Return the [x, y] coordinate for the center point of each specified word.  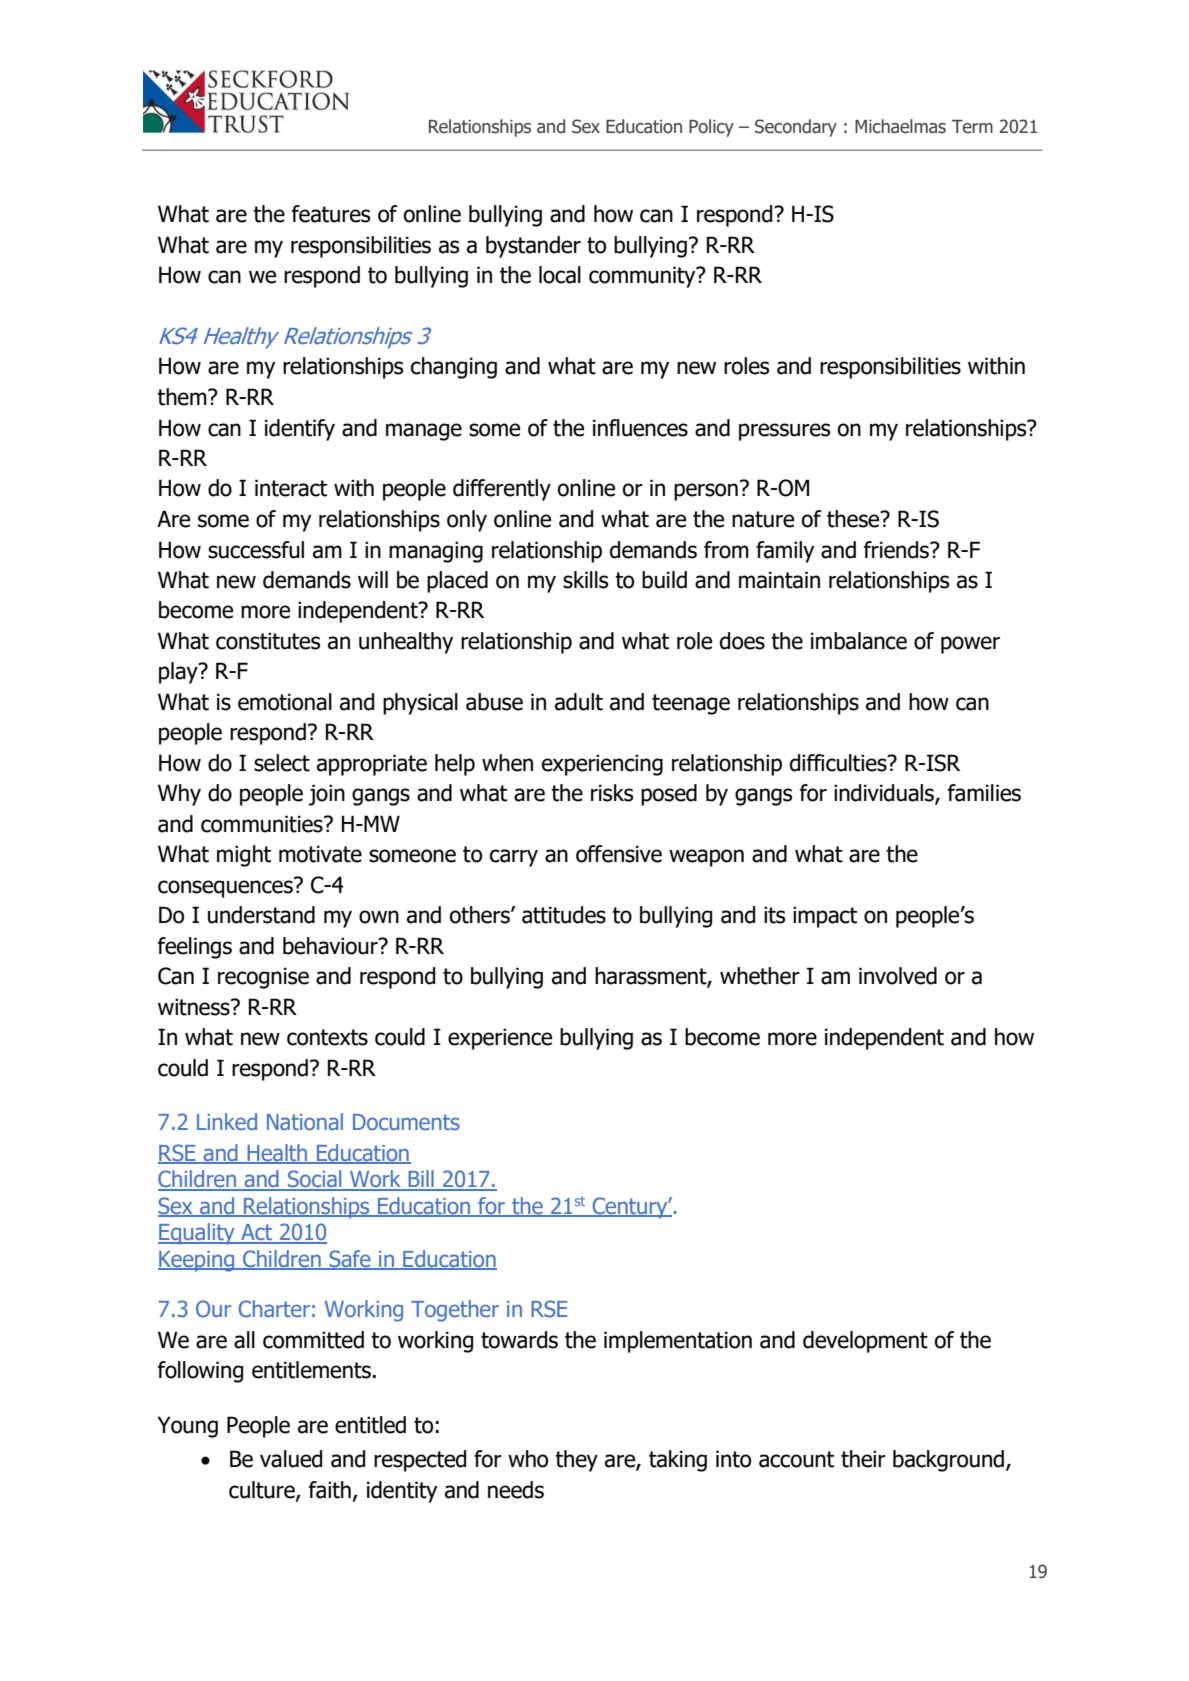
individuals [885, 794]
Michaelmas [900, 126]
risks [612, 793]
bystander [533, 247]
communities [263, 824]
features [331, 214]
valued [291, 1459]
